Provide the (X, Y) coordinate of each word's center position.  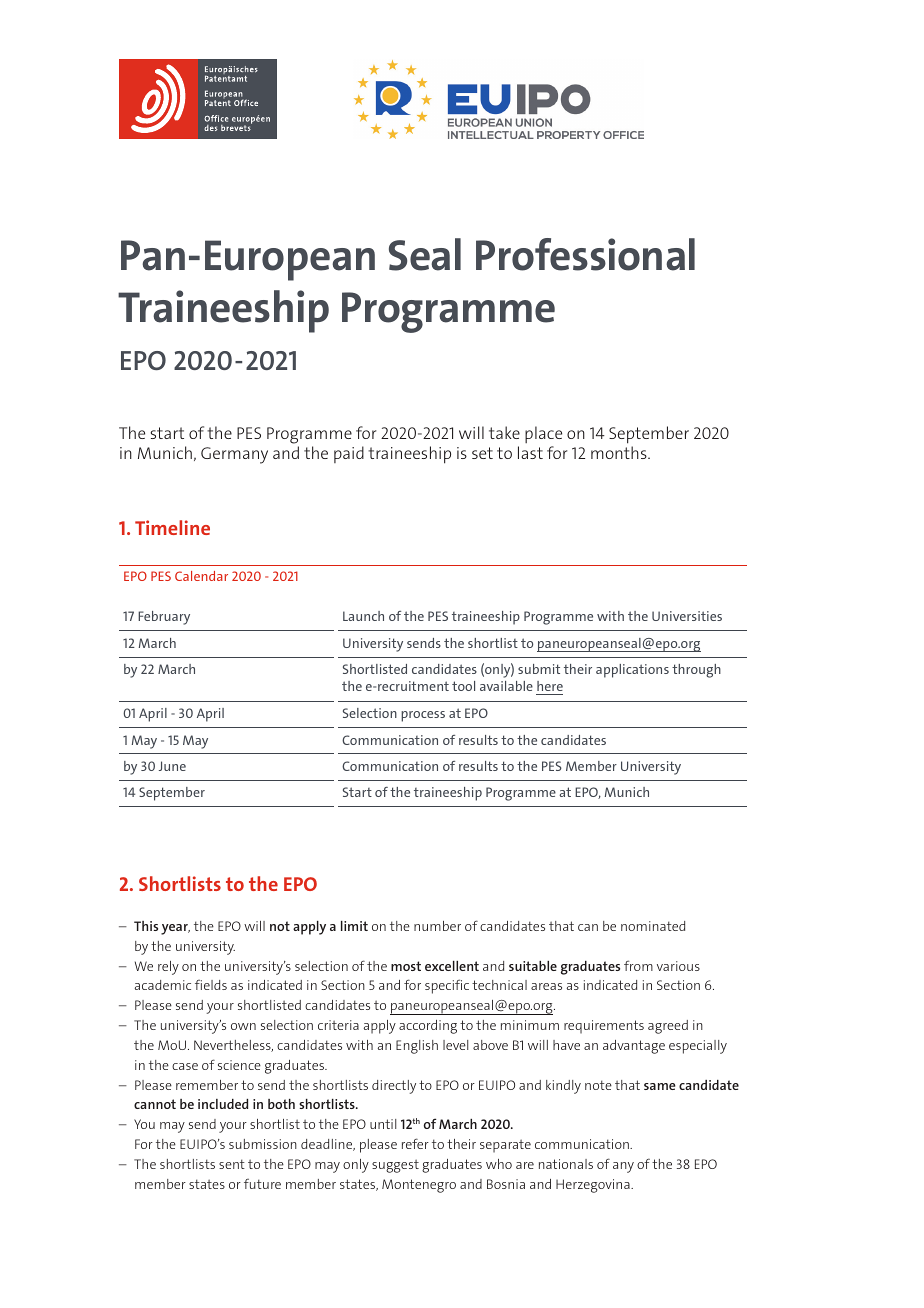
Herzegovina (594, 1186)
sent (232, 1164)
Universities (687, 616)
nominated (653, 926)
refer (415, 1143)
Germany (234, 455)
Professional (585, 254)
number (437, 926)
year (175, 929)
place (543, 434)
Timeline (172, 527)
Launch (363, 616)
